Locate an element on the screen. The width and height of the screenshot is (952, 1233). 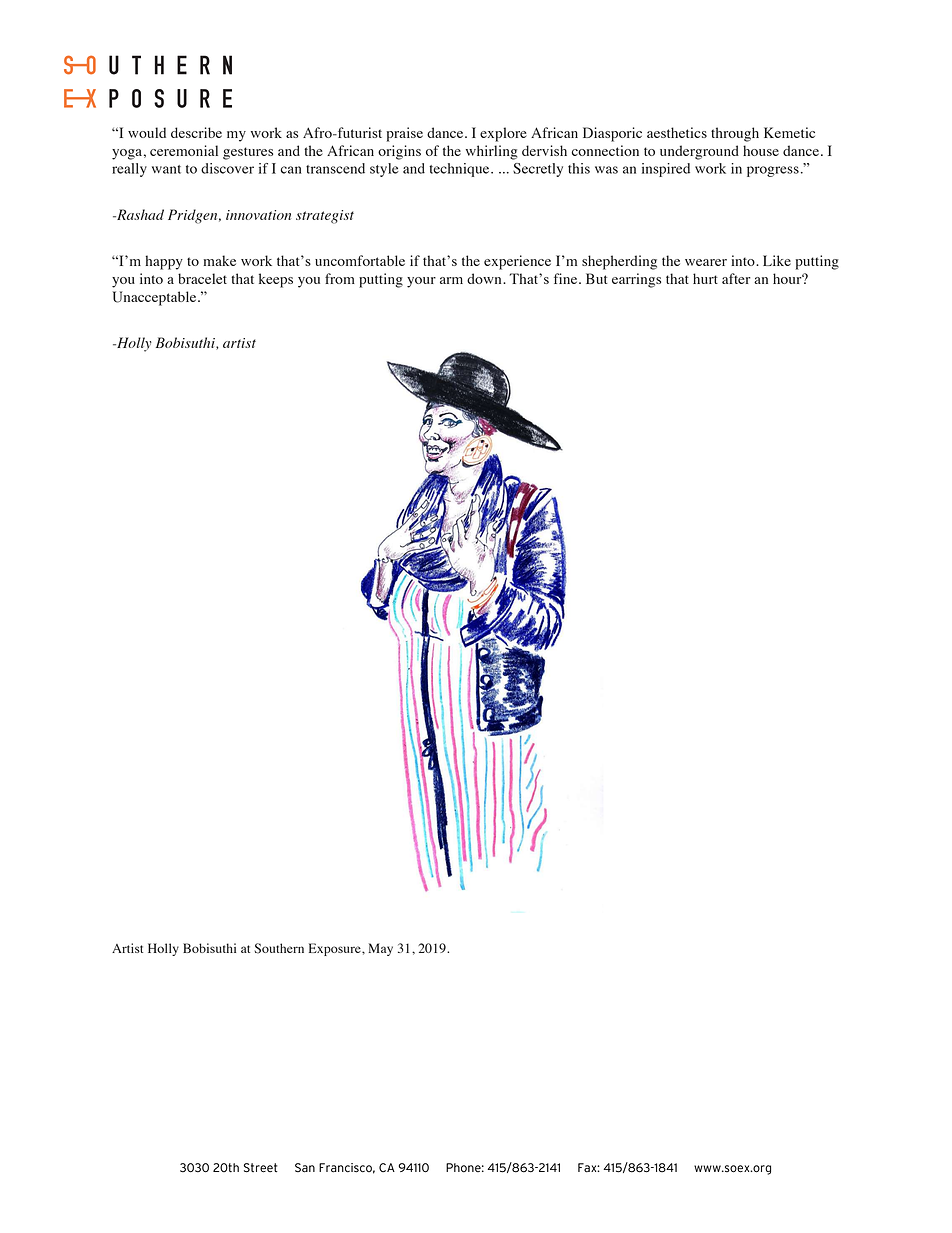
May is located at coordinates (380, 949).
